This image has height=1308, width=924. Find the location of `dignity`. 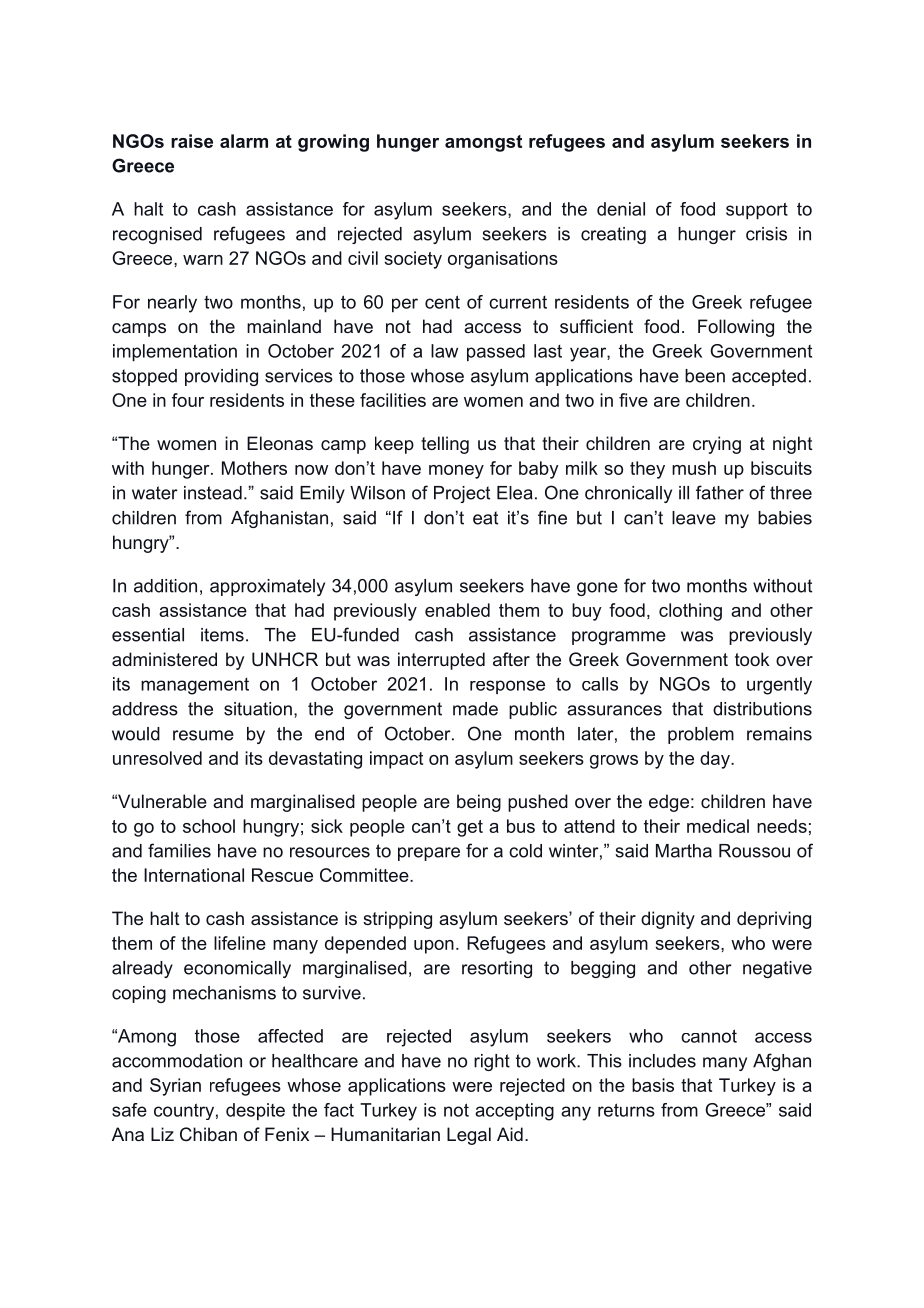

dignity is located at coordinates (668, 920).
